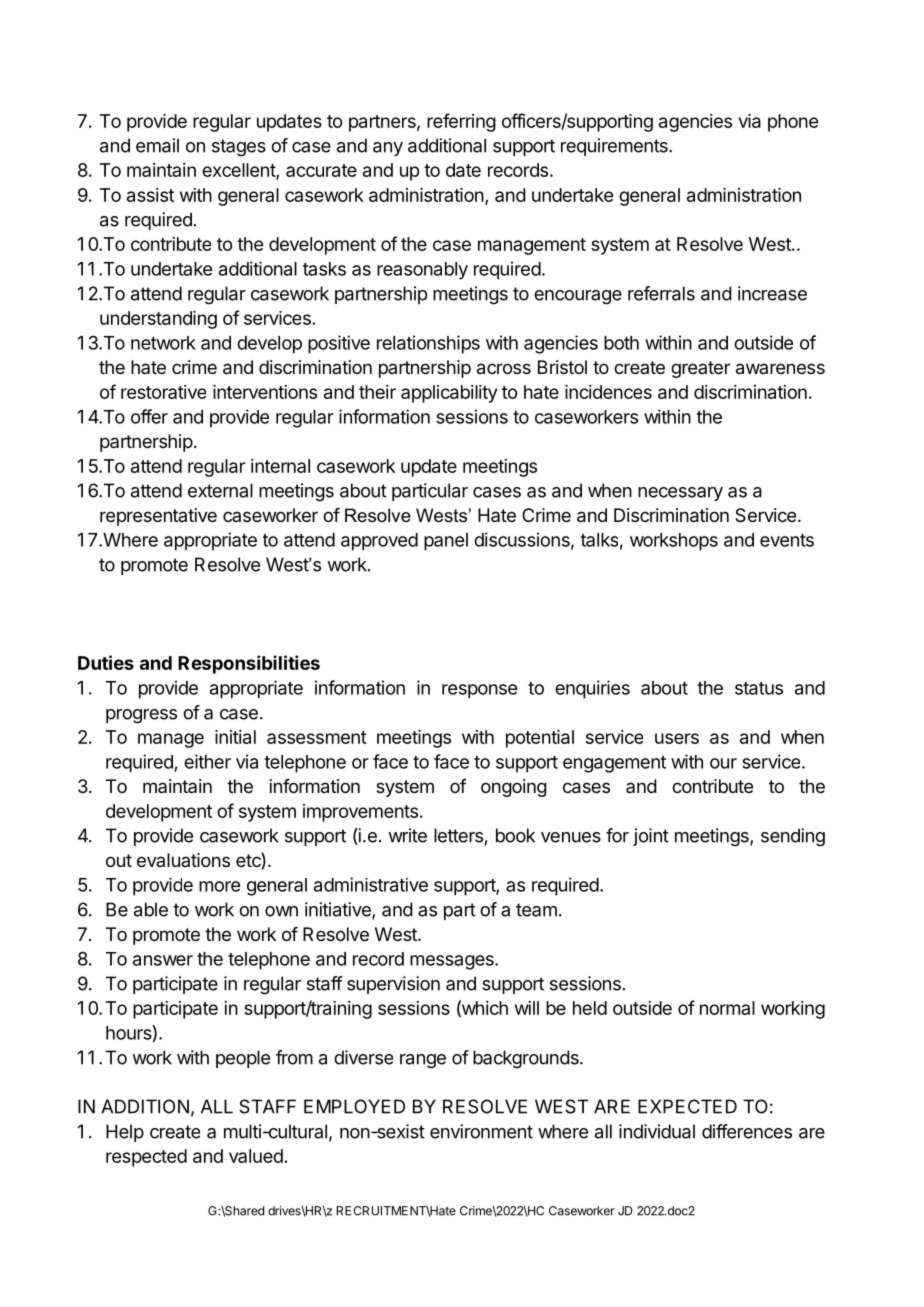 The width and height of the screenshot is (924, 1307). Describe the element at coordinates (207, 761) in the screenshot. I see `either` at that location.
